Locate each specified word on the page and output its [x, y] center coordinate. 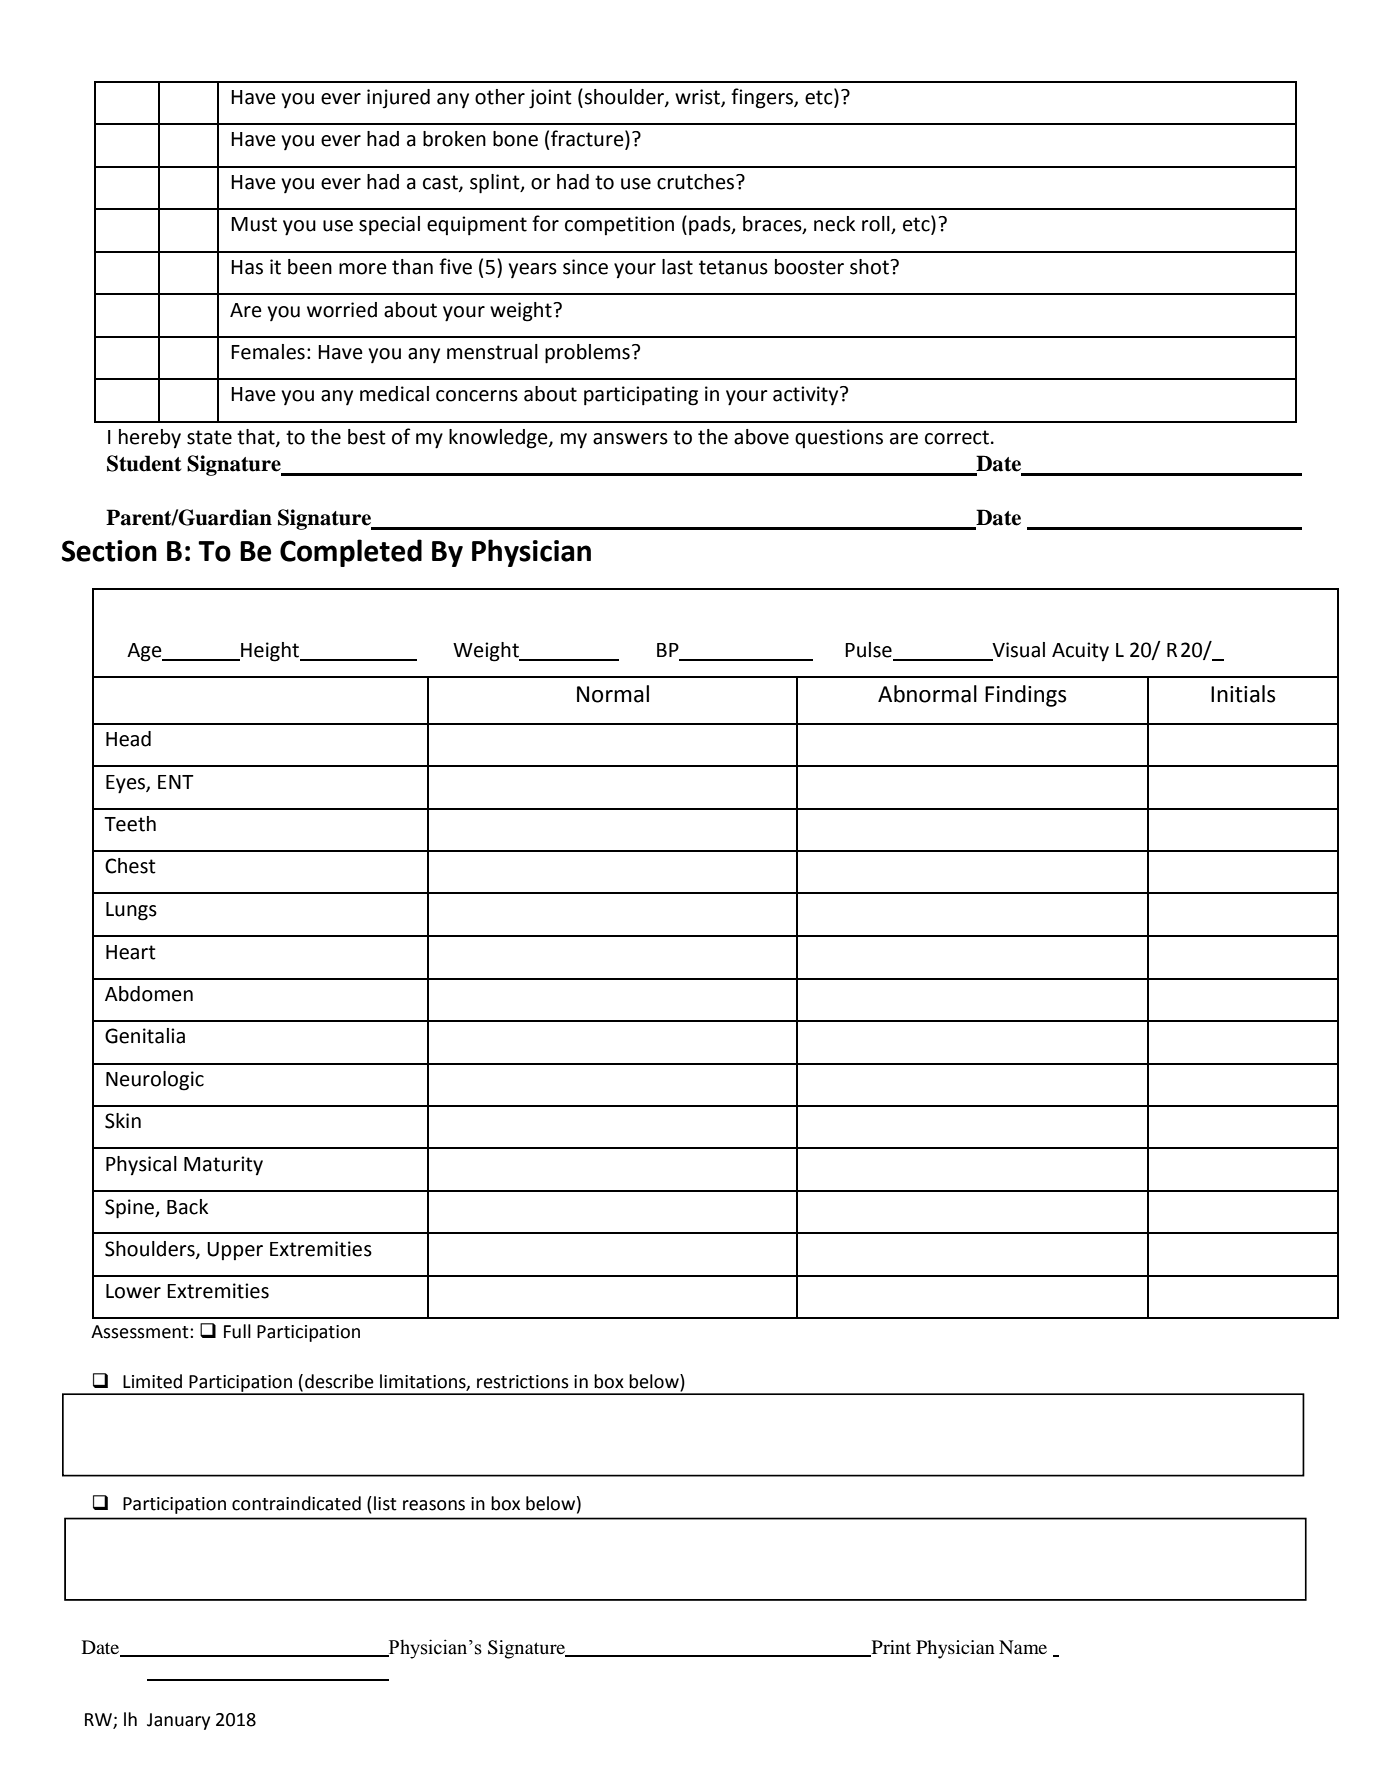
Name [1023, 1647]
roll [877, 225]
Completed [351, 553]
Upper [235, 1251]
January [178, 1721]
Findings [1025, 696]
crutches [697, 182]
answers [630, 439]
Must [254, 224]
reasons [434, 1505]
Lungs [131, 911]
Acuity [1080, 652]
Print [890, 1648]
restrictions [523, 1382]
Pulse [869, 651]
